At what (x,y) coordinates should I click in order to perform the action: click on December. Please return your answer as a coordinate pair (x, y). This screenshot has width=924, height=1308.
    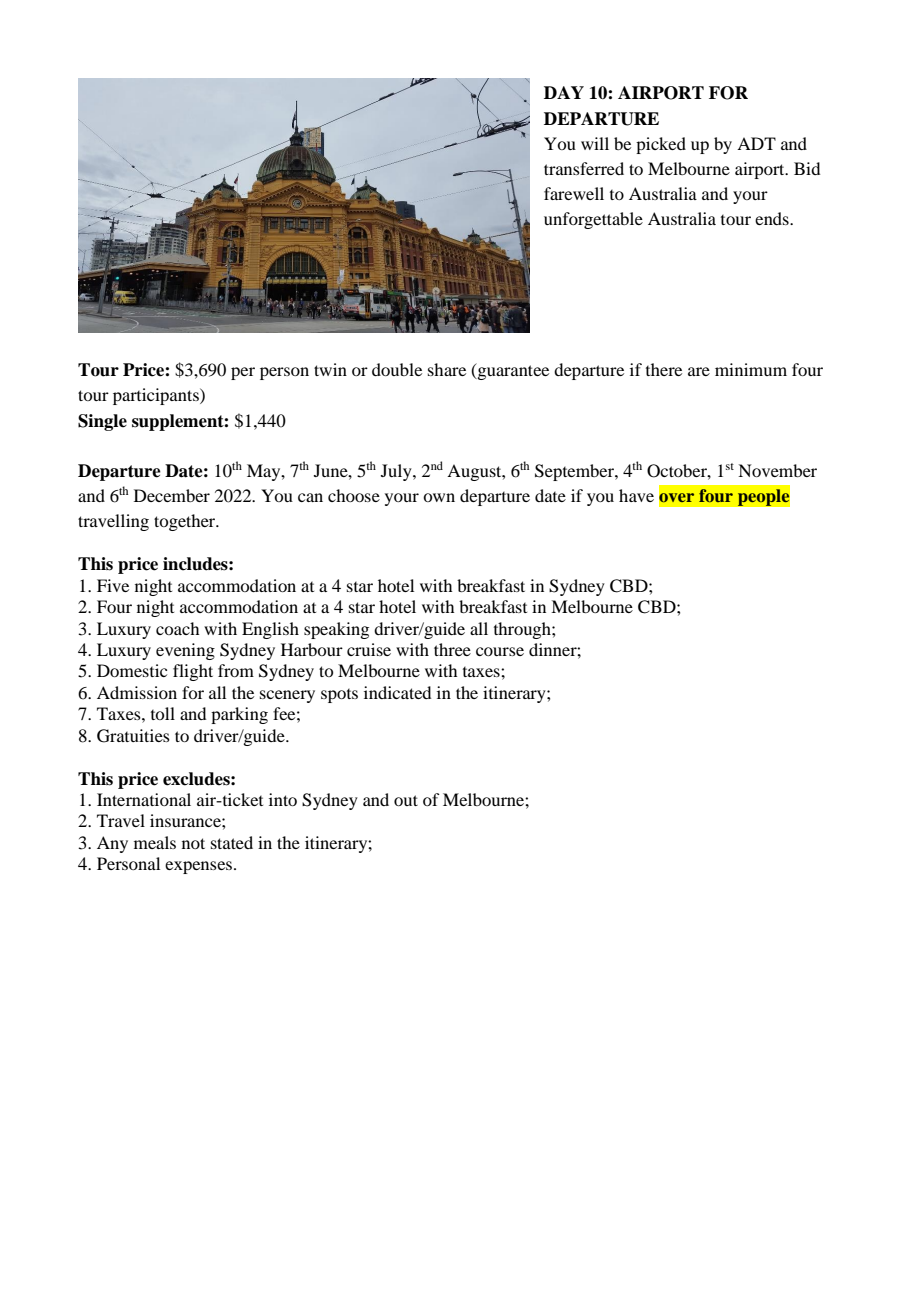
    Looking at the image, I should click on (172, 495).
